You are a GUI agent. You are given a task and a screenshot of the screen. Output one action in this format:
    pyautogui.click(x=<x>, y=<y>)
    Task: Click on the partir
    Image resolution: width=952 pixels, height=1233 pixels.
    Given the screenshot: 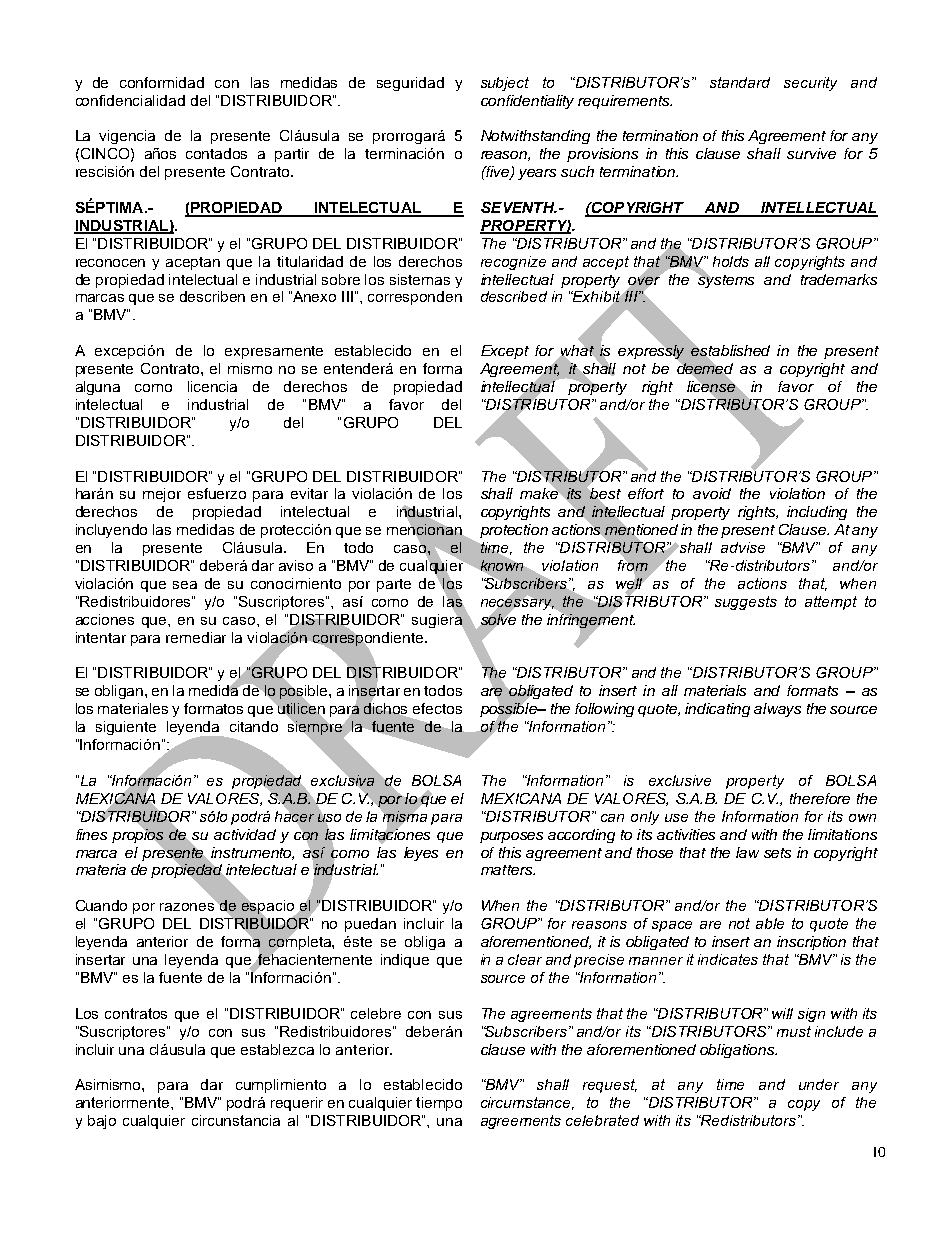 What is the action you would take?
    pyautogui.click(x=292, y=155)
